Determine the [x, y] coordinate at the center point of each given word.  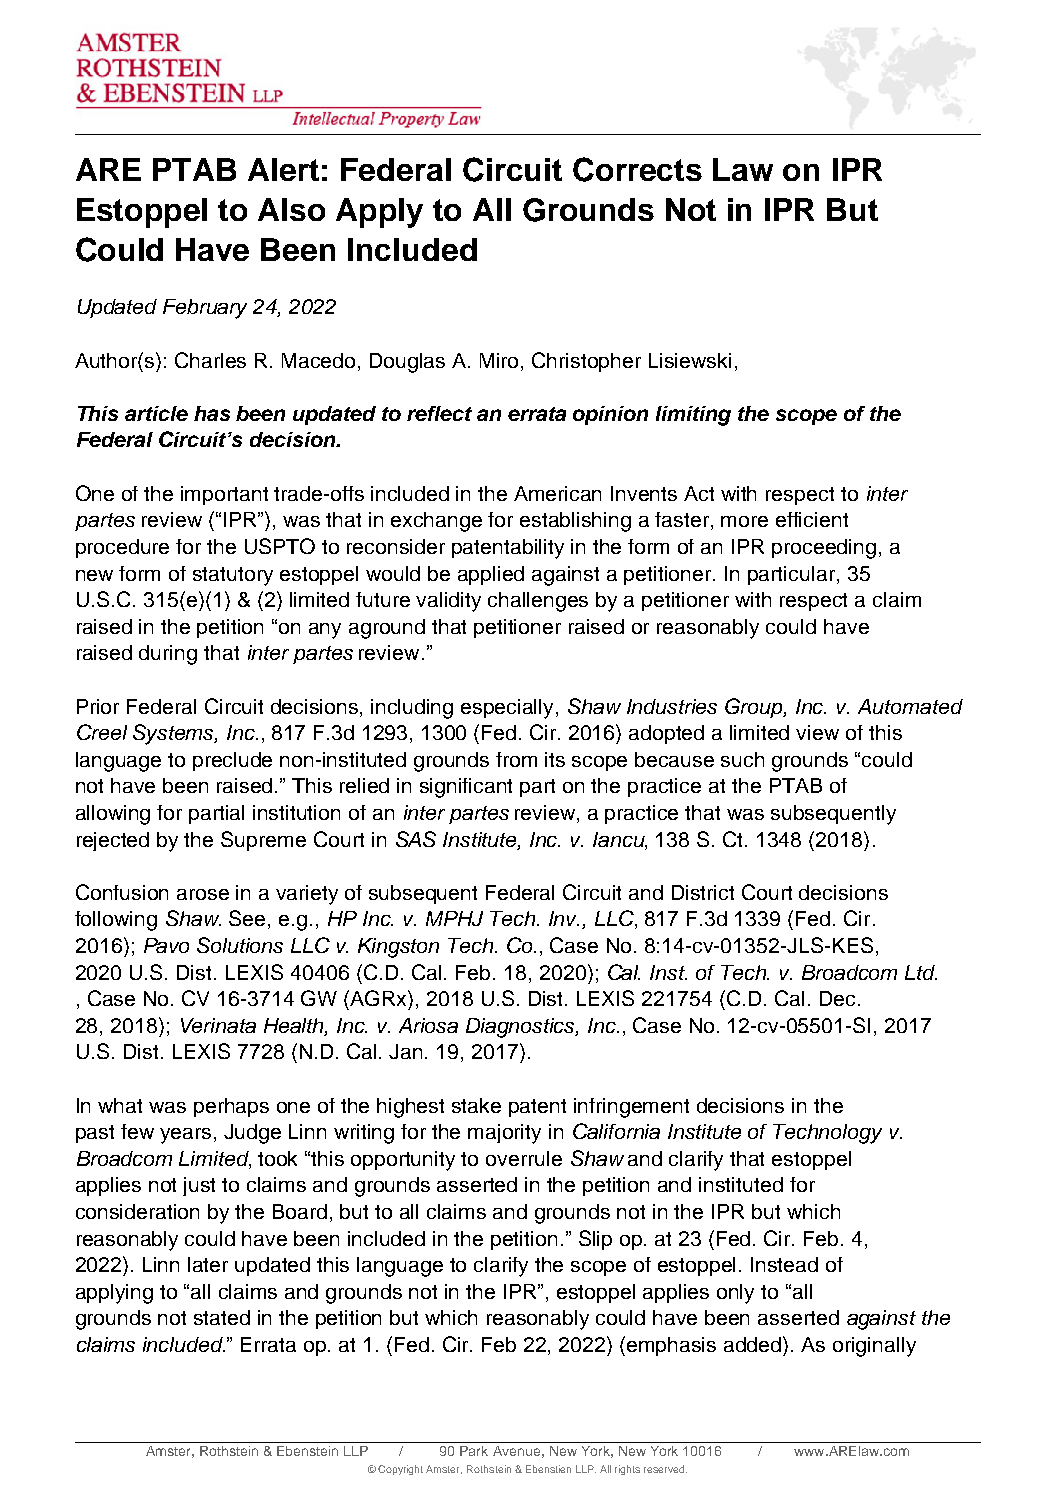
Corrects [637, 169]
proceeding [824, 549]
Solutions [240, 945]
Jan [407, 1051]
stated [222, 1317]
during [168, 655]
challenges [538, 602]
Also [291, 209]
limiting [693, 416]
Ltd [921, 972]
